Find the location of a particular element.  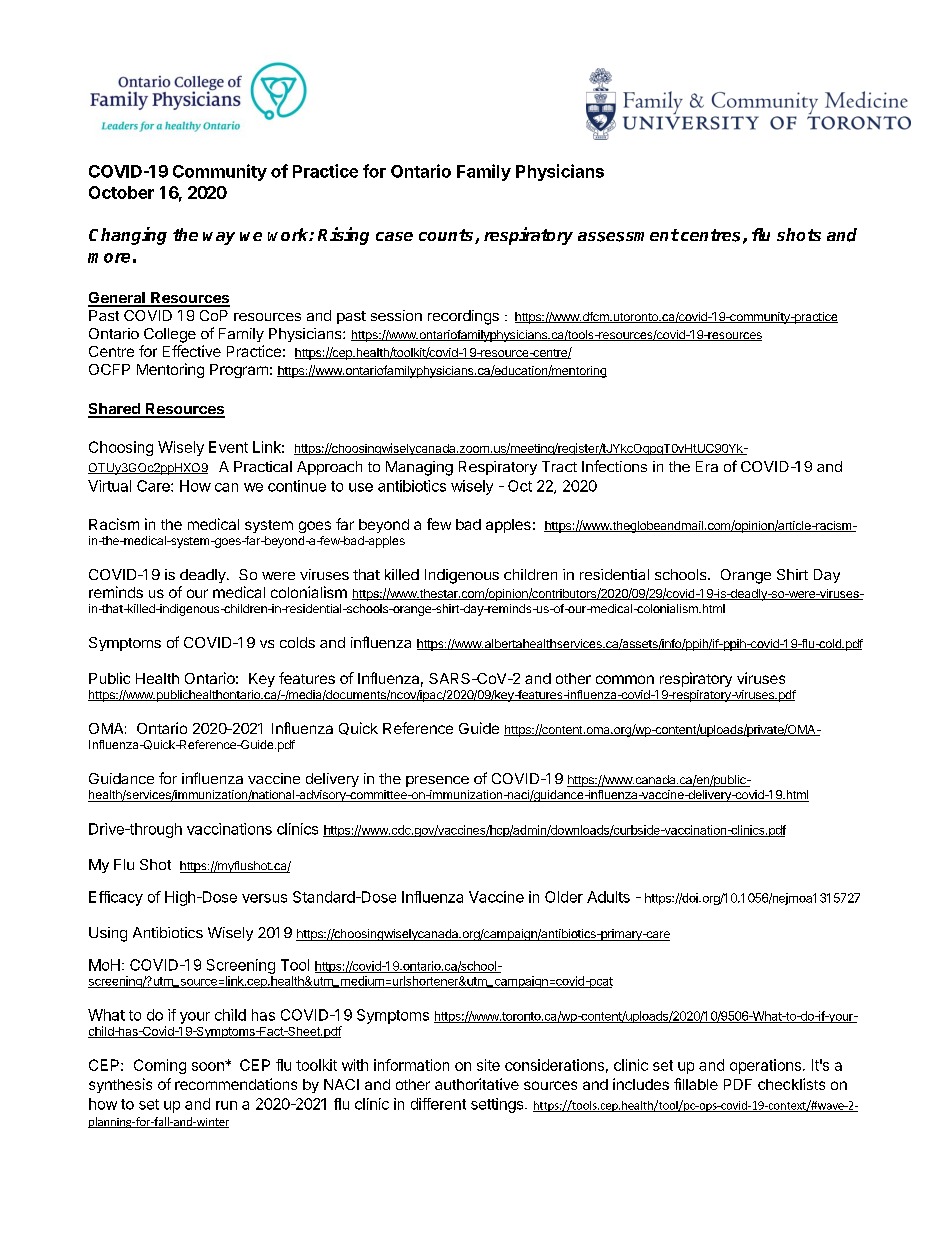

Managing is located at coordinates (419, 468).
